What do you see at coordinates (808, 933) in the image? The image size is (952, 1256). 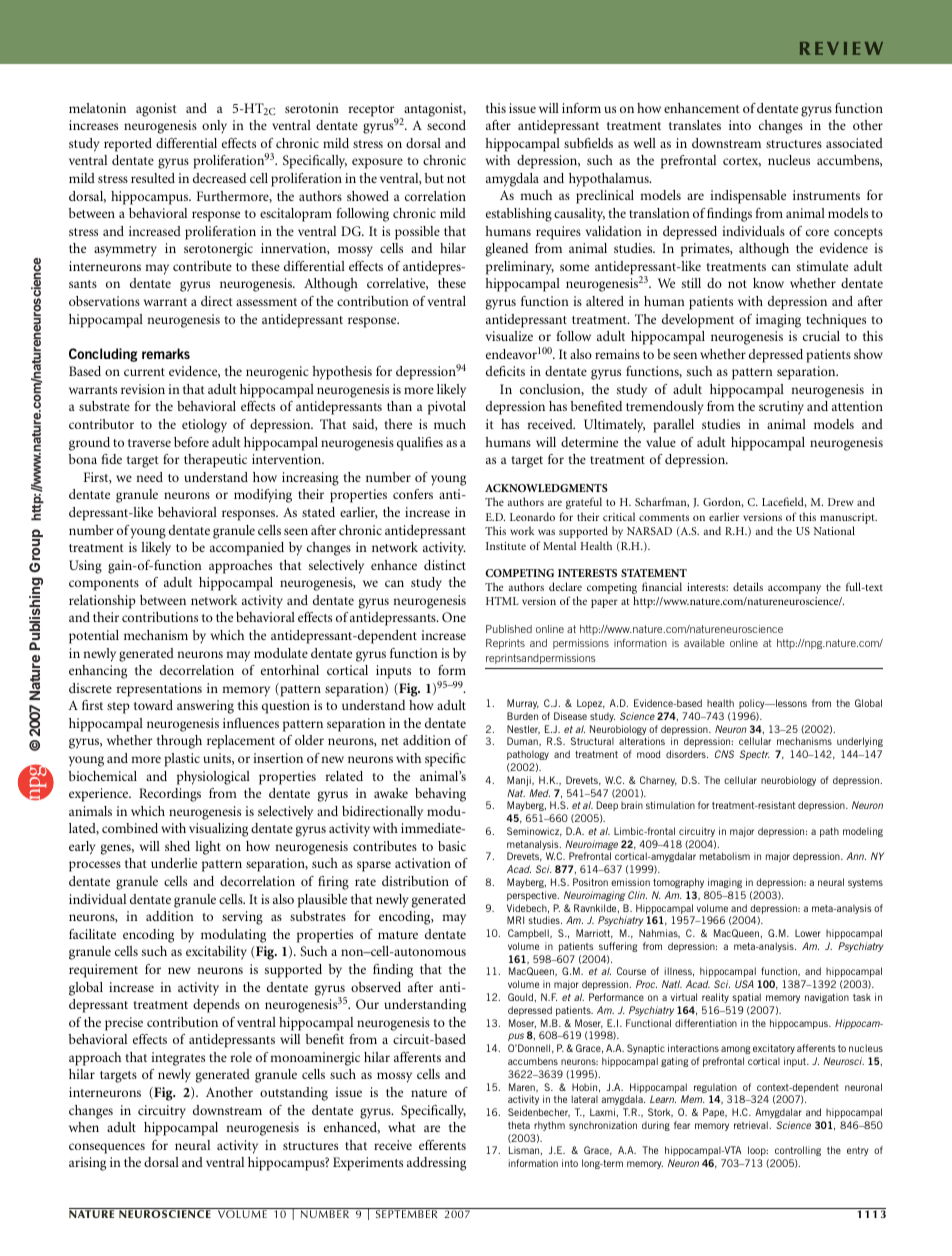 I see `Lower` at bounding box center [808, 933].
